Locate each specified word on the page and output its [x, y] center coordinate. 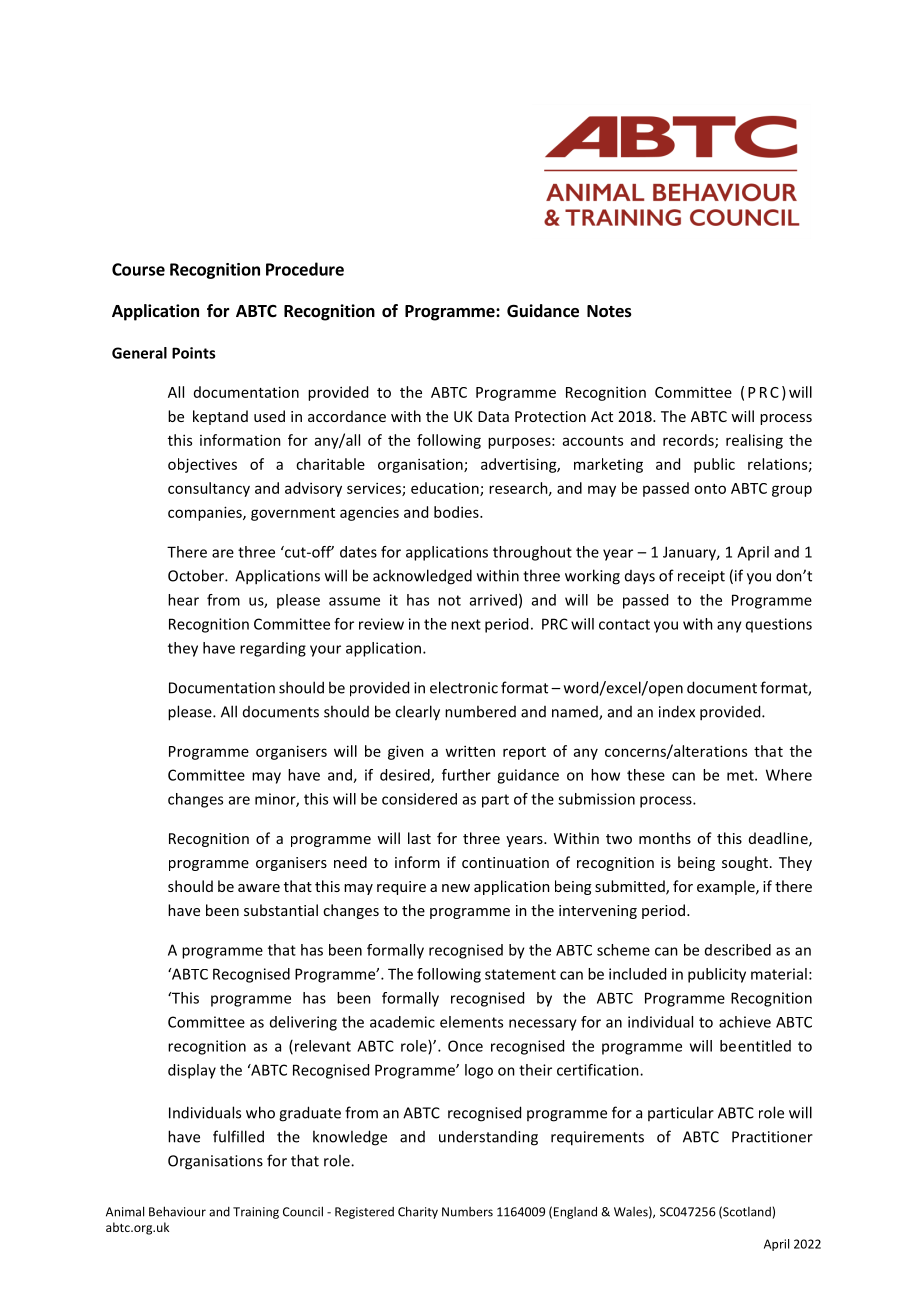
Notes [609, 311]
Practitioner [772, 1137]
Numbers [467, 1212]
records [689, 441]
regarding [273, 649]
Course [138, 269]
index [677, 711]
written [470, 751]
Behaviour [177, 1211]
